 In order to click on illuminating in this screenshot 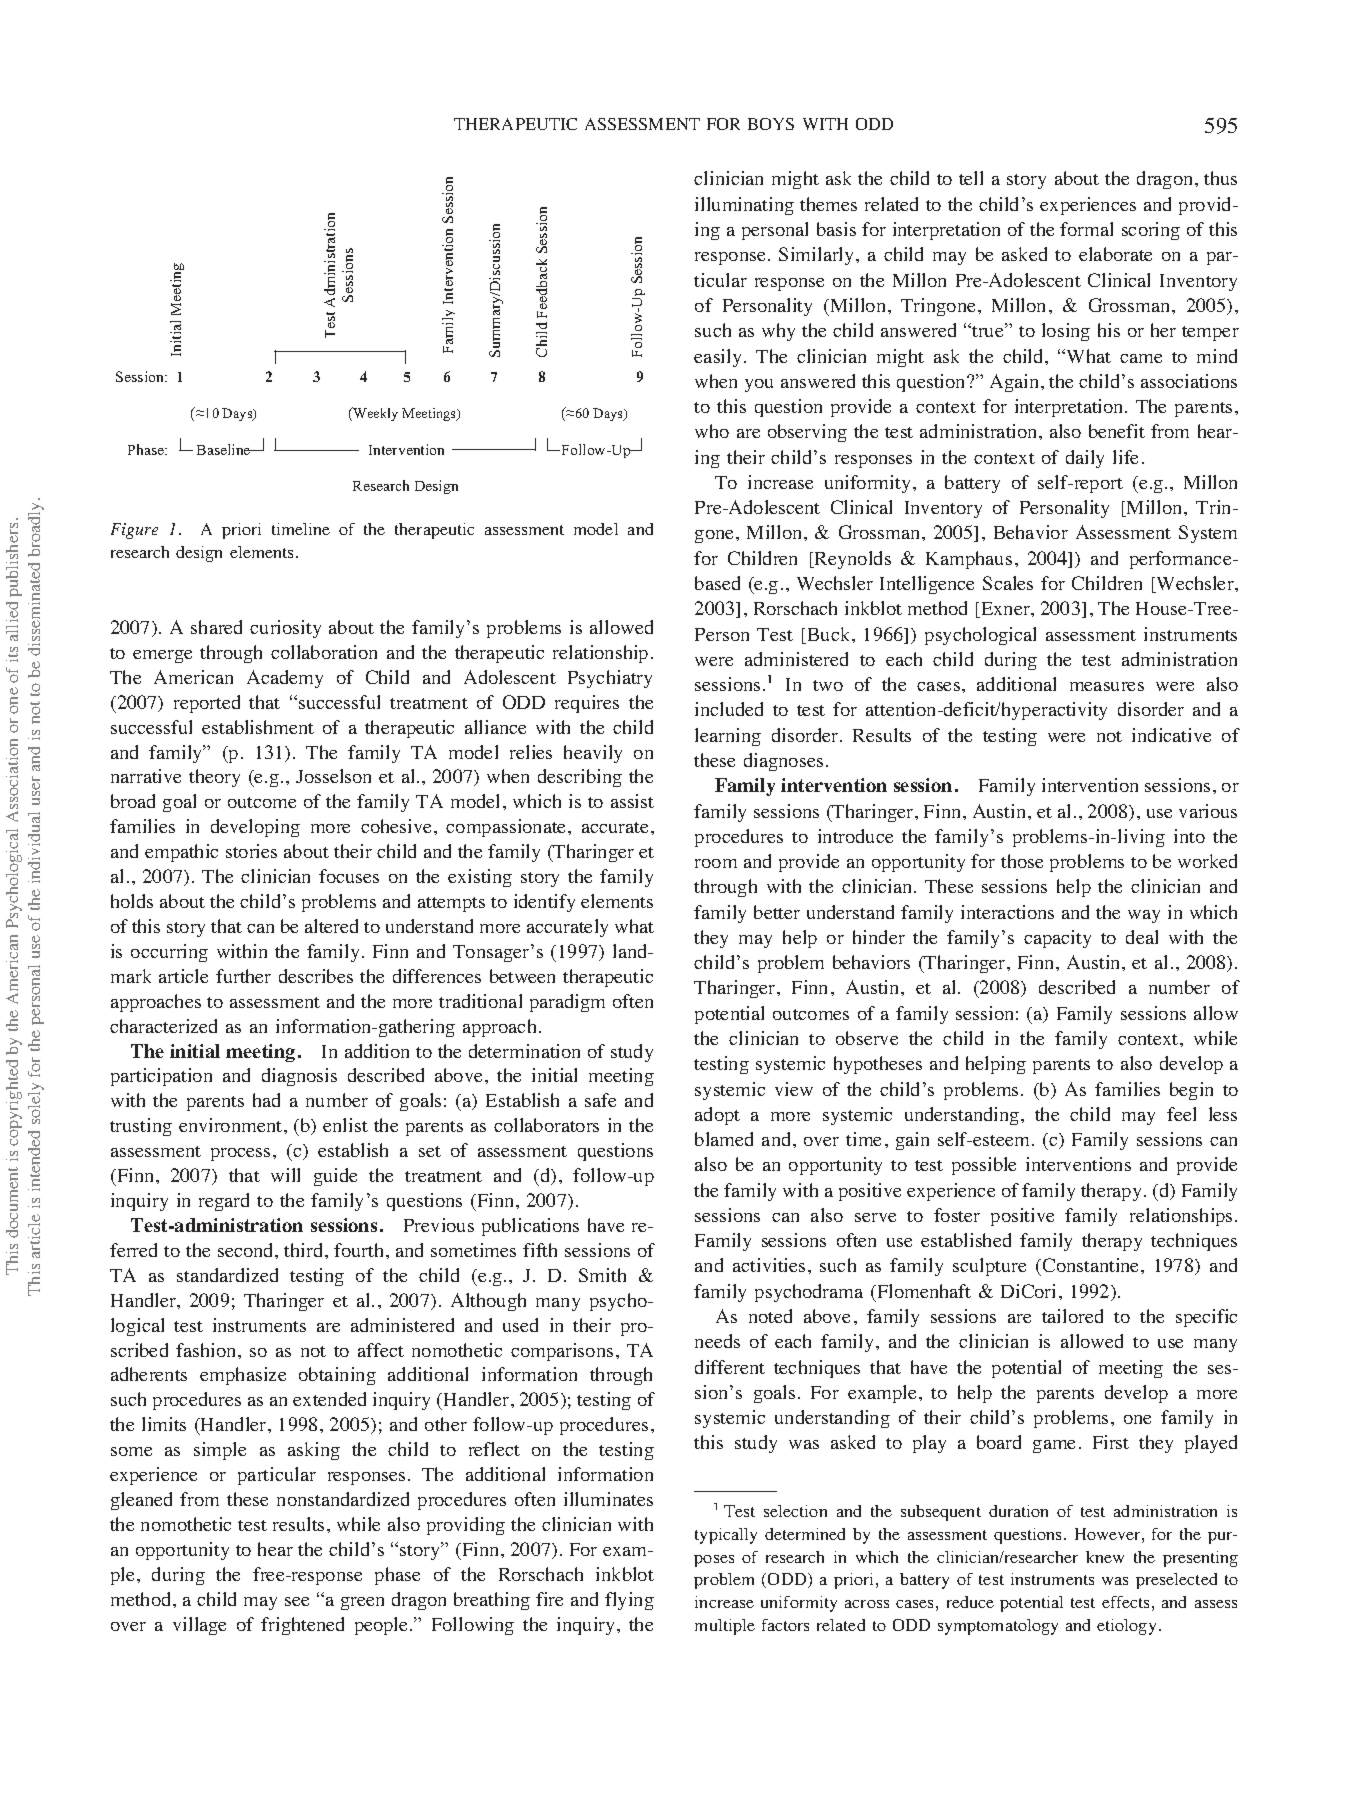, I will do `click(744, 206)`.
